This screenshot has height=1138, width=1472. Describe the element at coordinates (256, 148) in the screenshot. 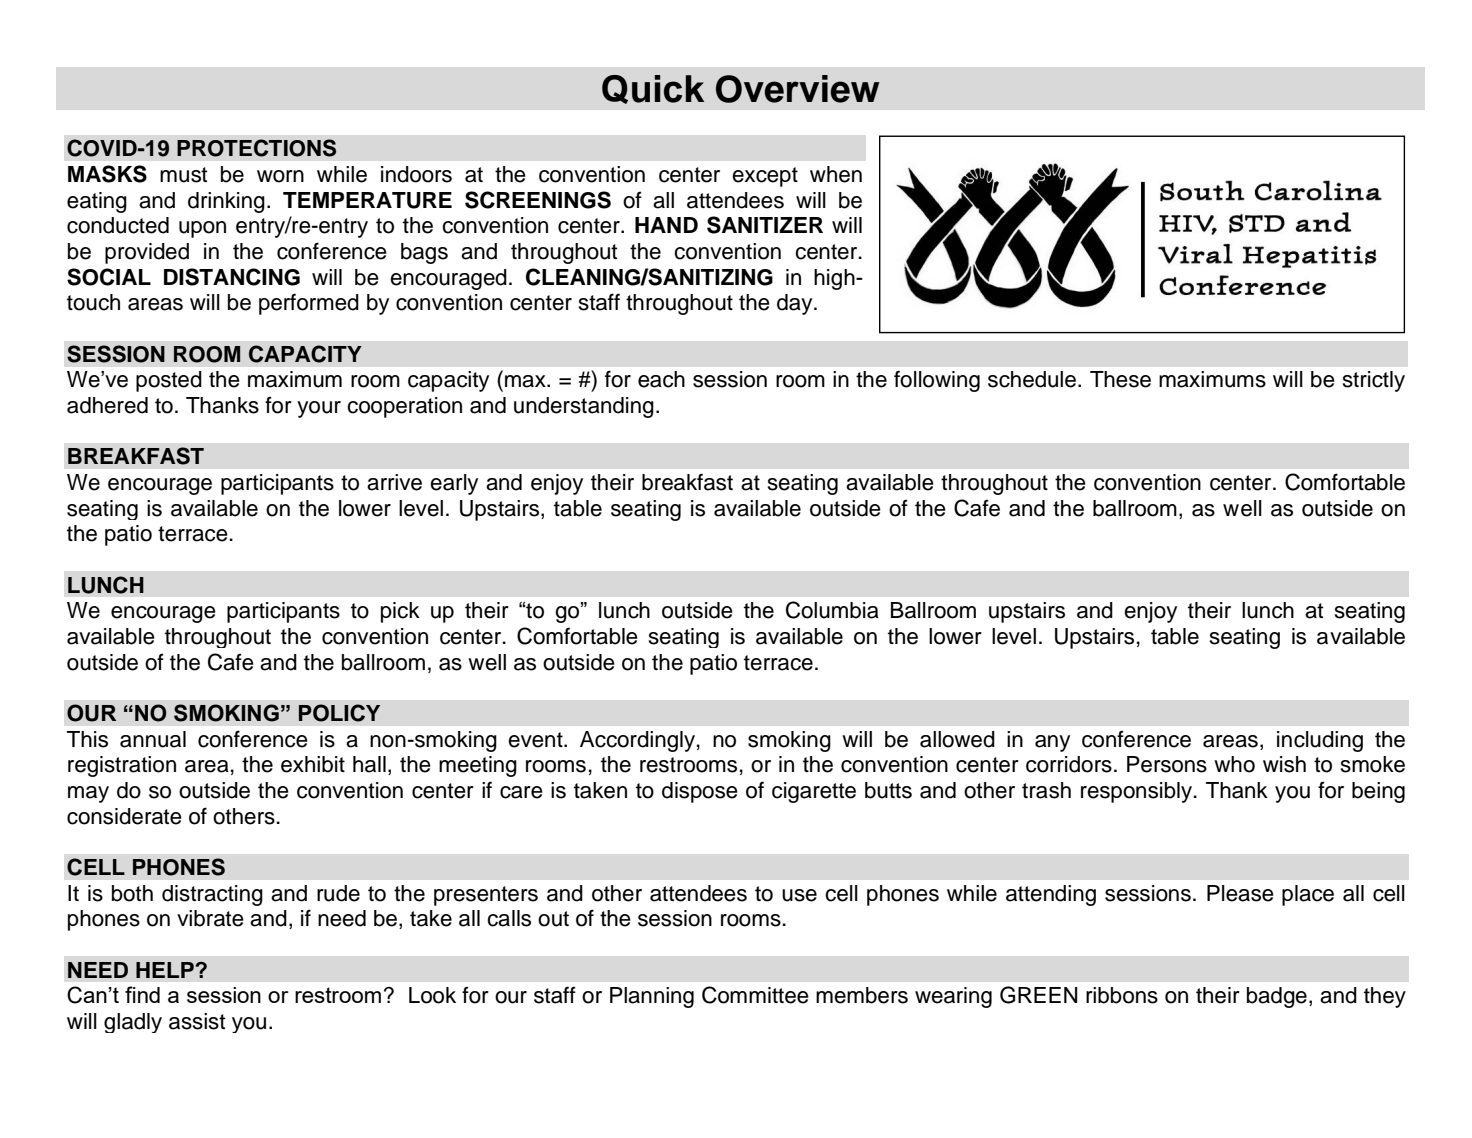

I see `PROTECTIONS` at that location.
